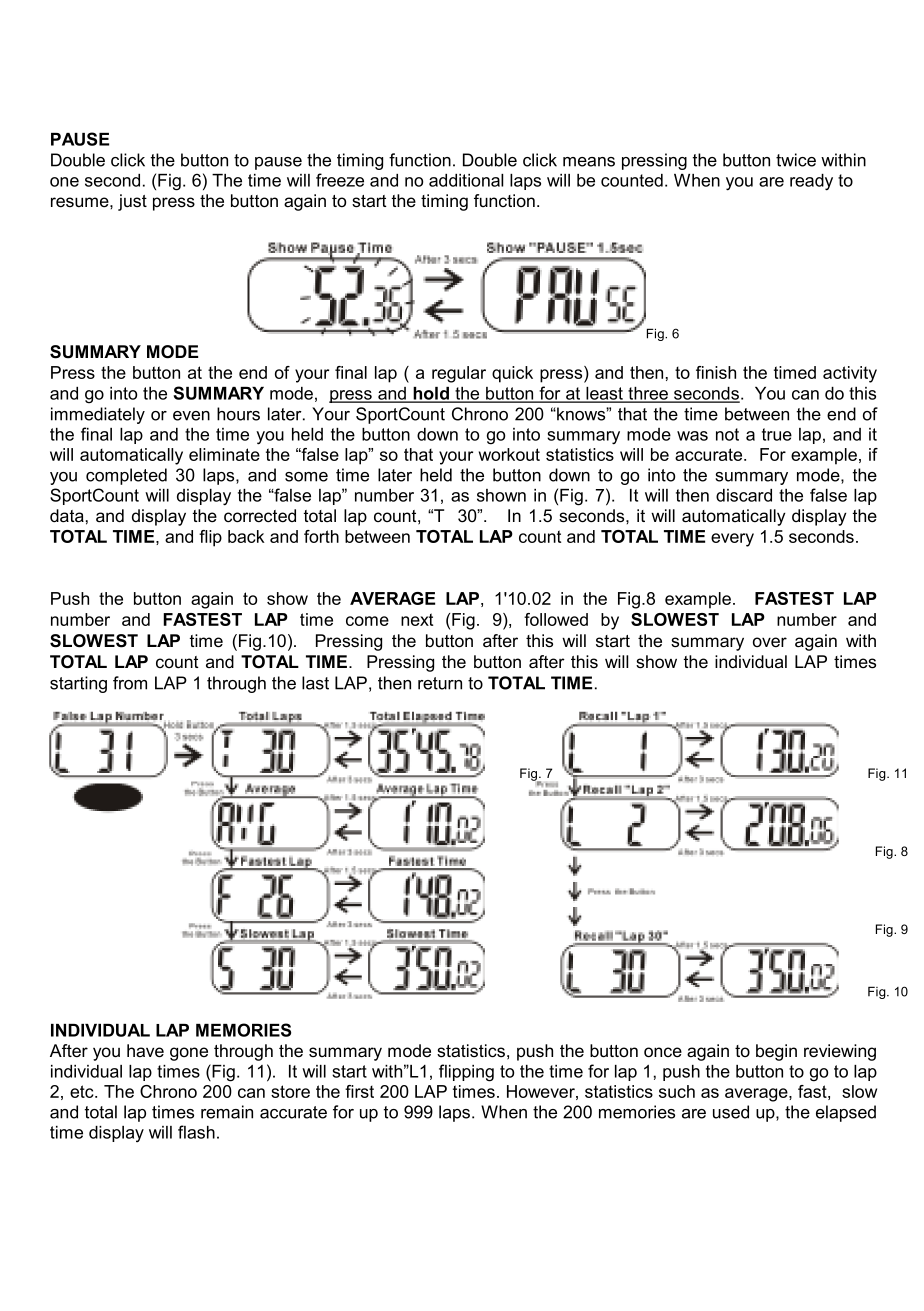  Describe the element at coordinates (744, 495) in the image. I see `discard` at that location.
